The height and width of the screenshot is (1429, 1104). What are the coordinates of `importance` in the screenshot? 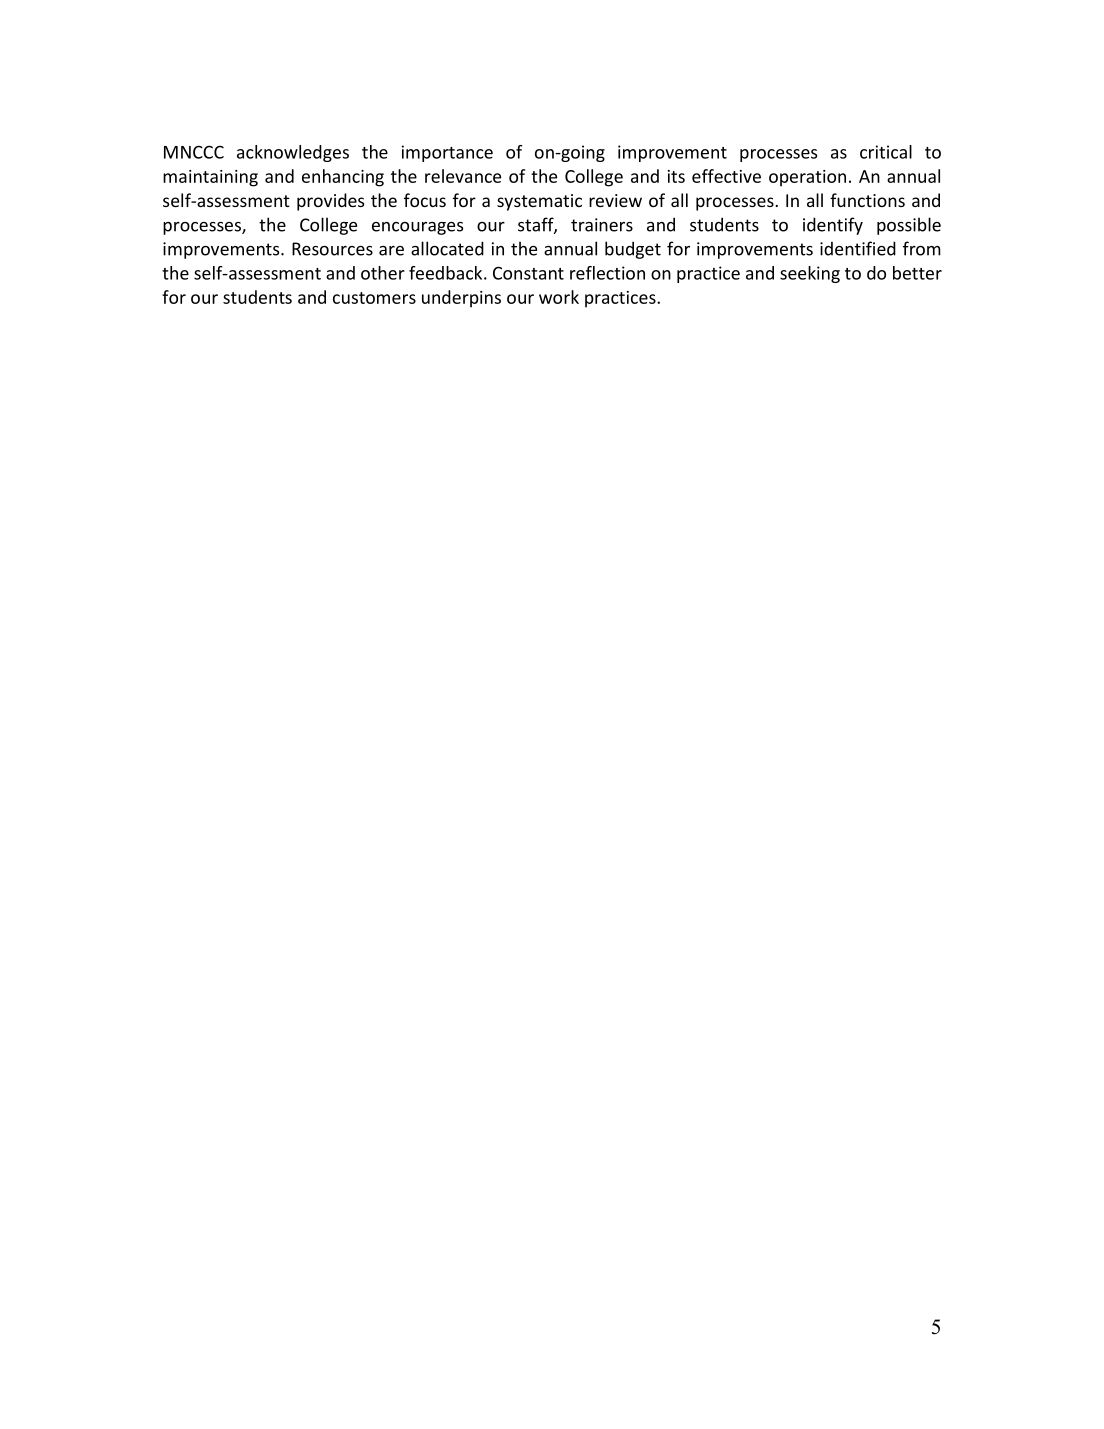 It's located at (447, 153).
